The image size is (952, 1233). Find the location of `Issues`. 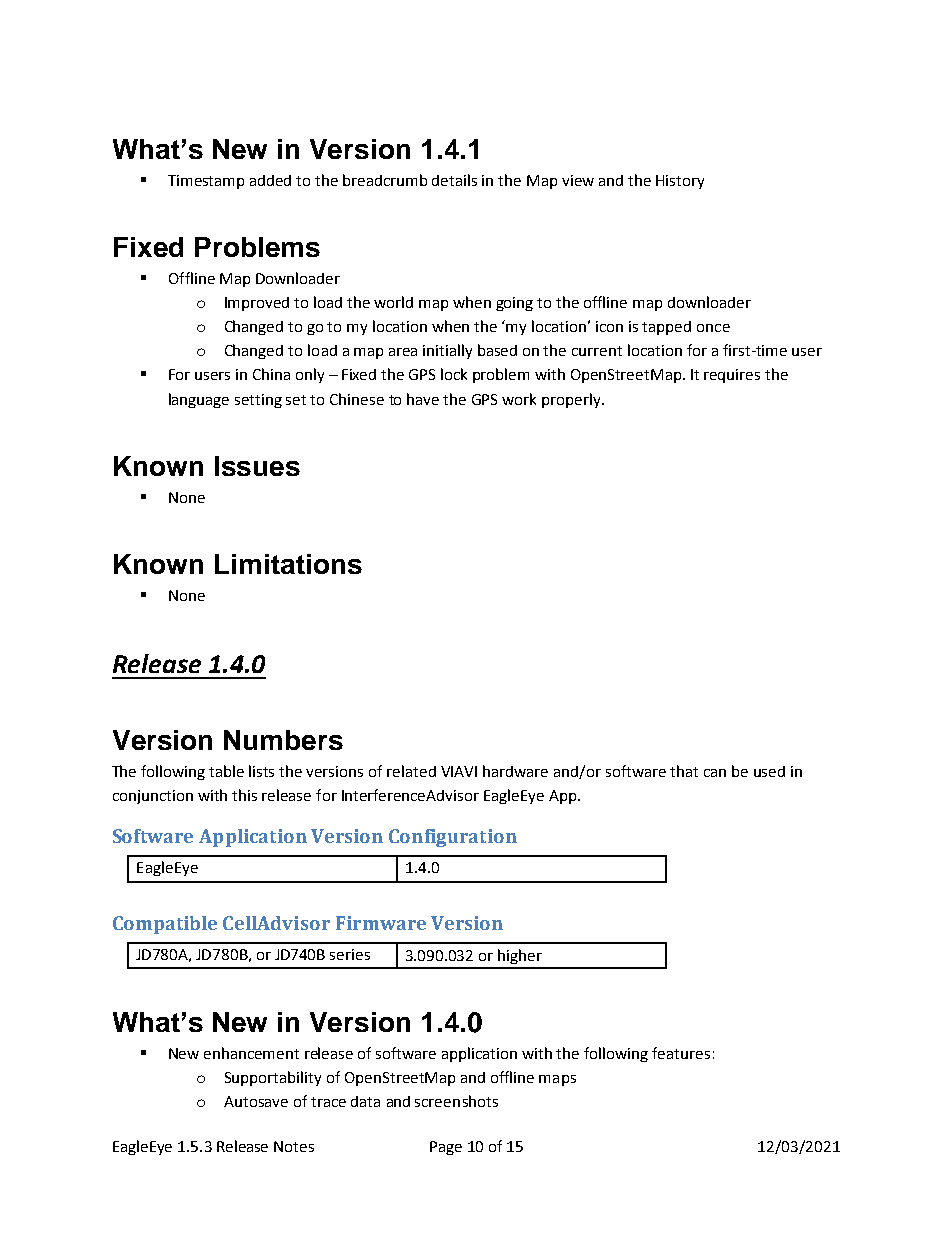

Issues is located at coordinates (257, 466).
